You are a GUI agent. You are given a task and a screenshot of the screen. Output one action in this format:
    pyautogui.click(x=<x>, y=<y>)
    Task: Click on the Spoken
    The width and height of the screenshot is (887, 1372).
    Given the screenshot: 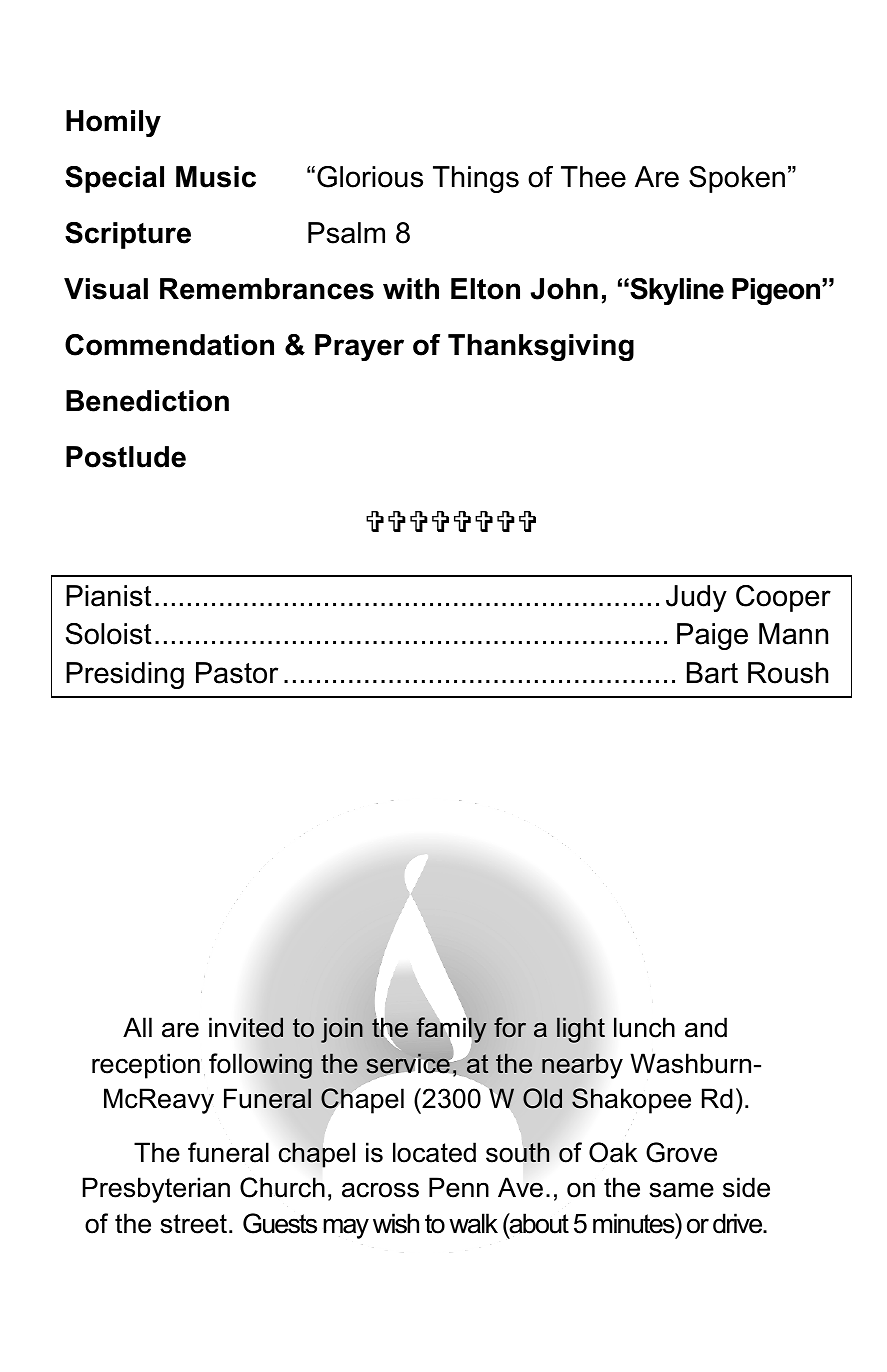 What is the action you would take?
    pyautogui.click(x=737, y=179)
